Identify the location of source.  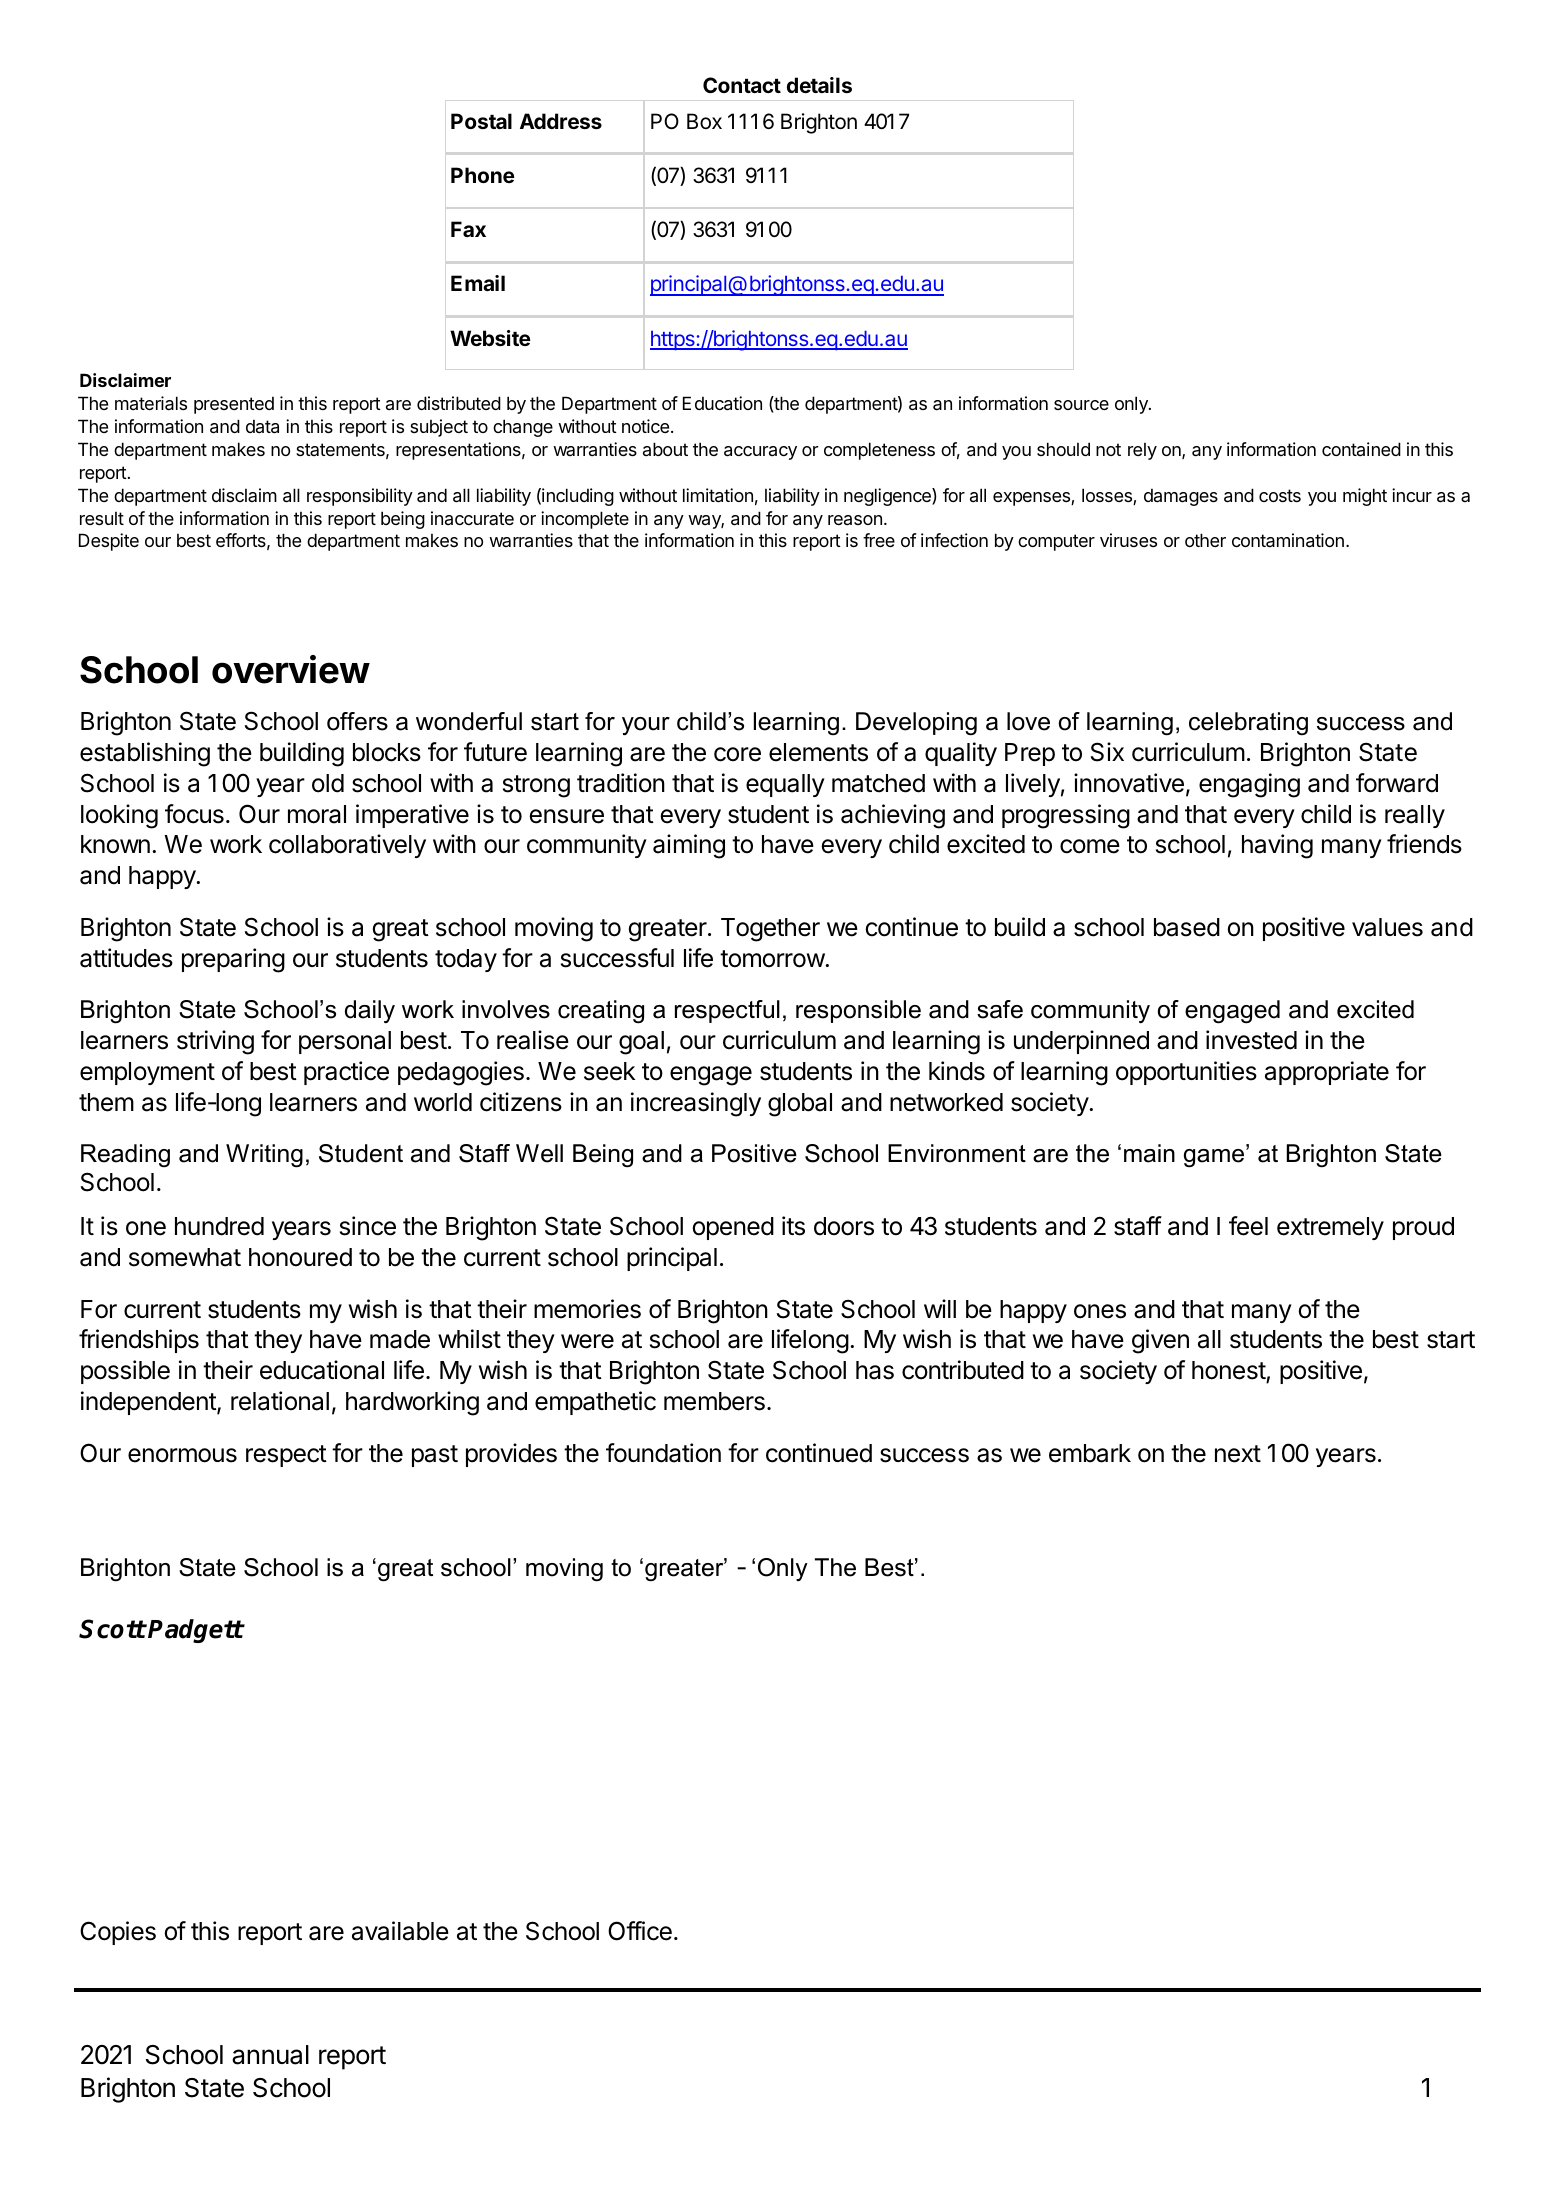
(1081, 405).
